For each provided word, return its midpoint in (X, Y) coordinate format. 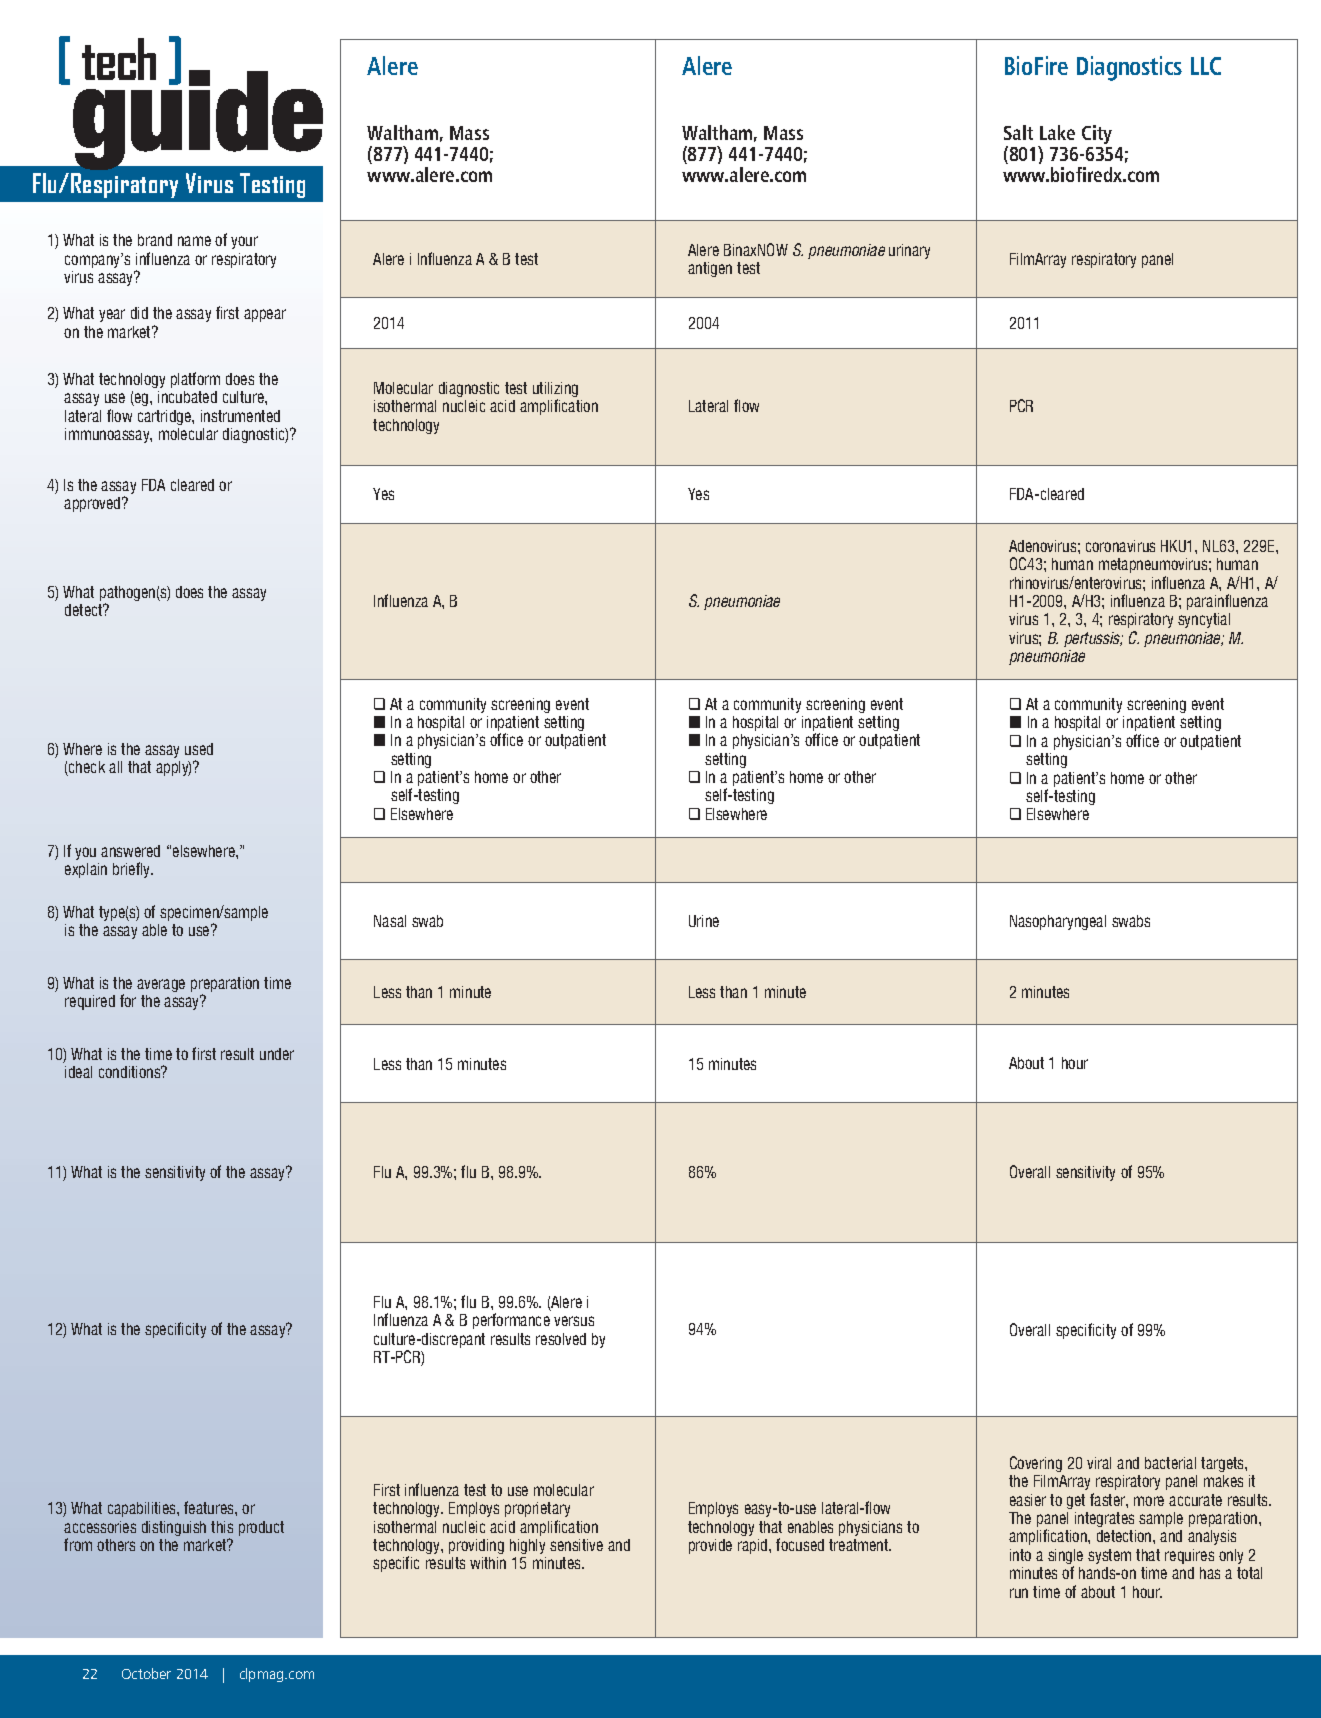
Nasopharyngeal (1058, 922)
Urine (704, 921)
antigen (710, 269)
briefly (133, 870)
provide (710, 1546)
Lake (1057, 132)
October (146, 1673)
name (194, 241)
